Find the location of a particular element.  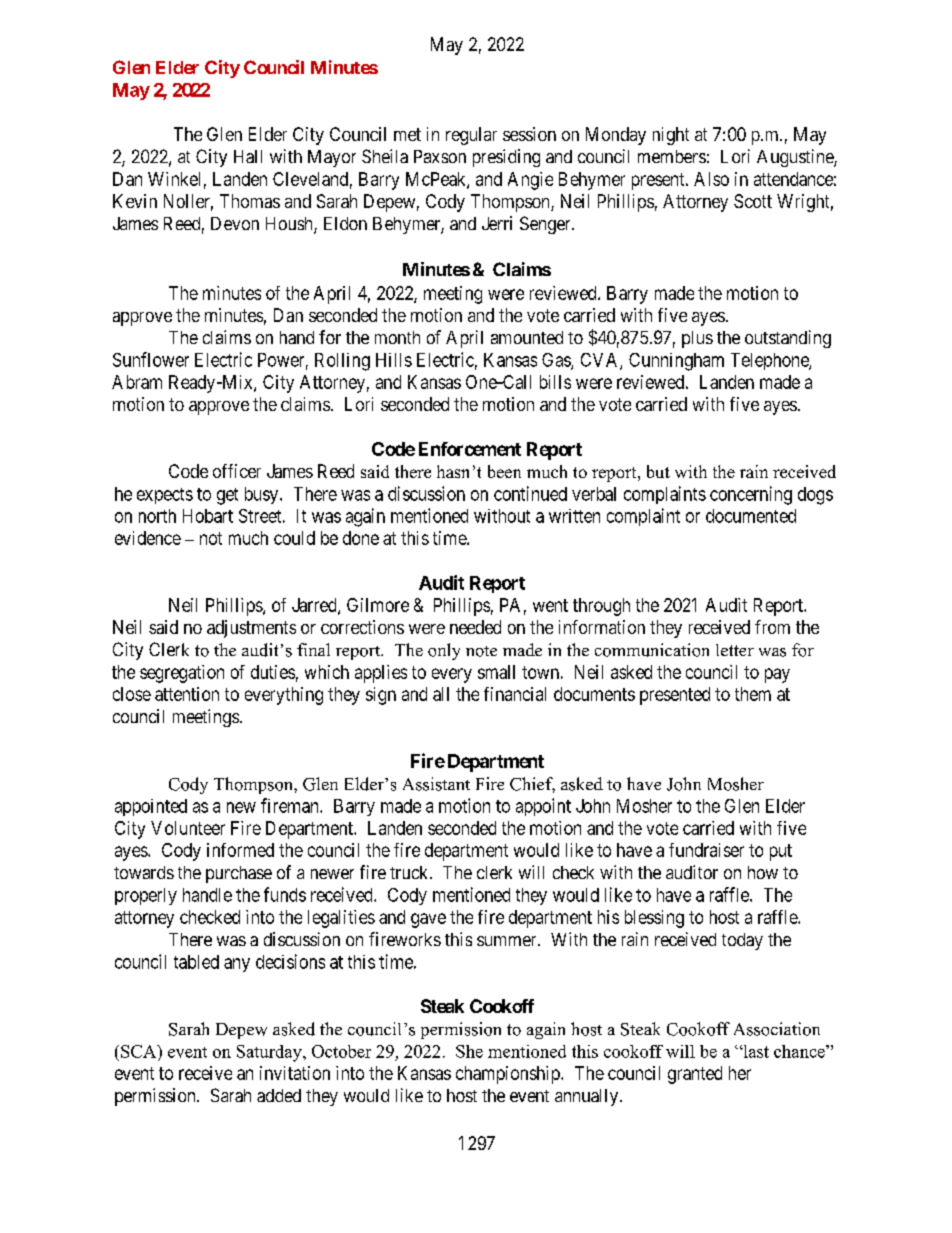

Also is located at coordinates (711, 179).
